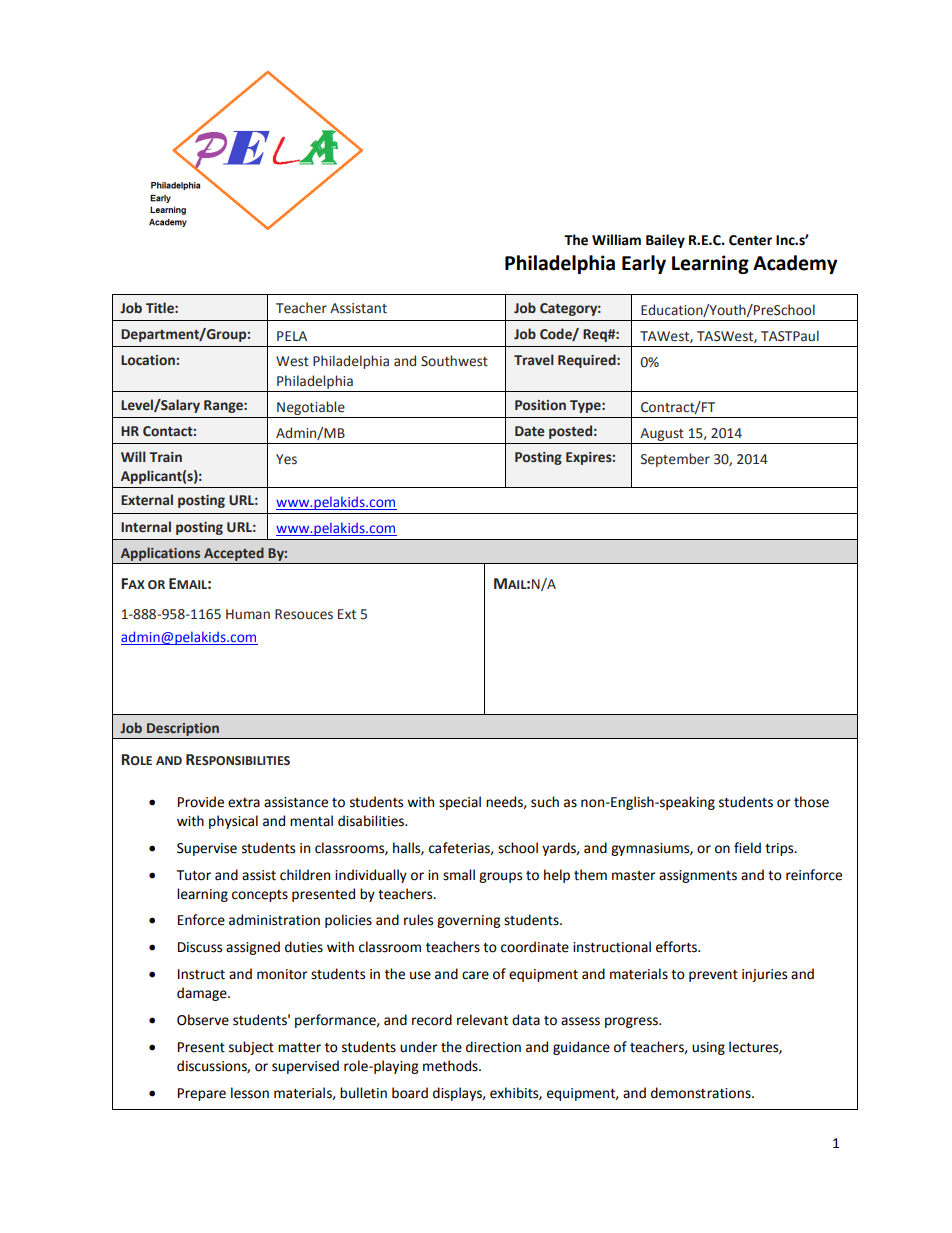 This screenshot has height=1233, width=952. Describe the element at coordinates (459, 875) in the screenshot. I see `small` at that location.
